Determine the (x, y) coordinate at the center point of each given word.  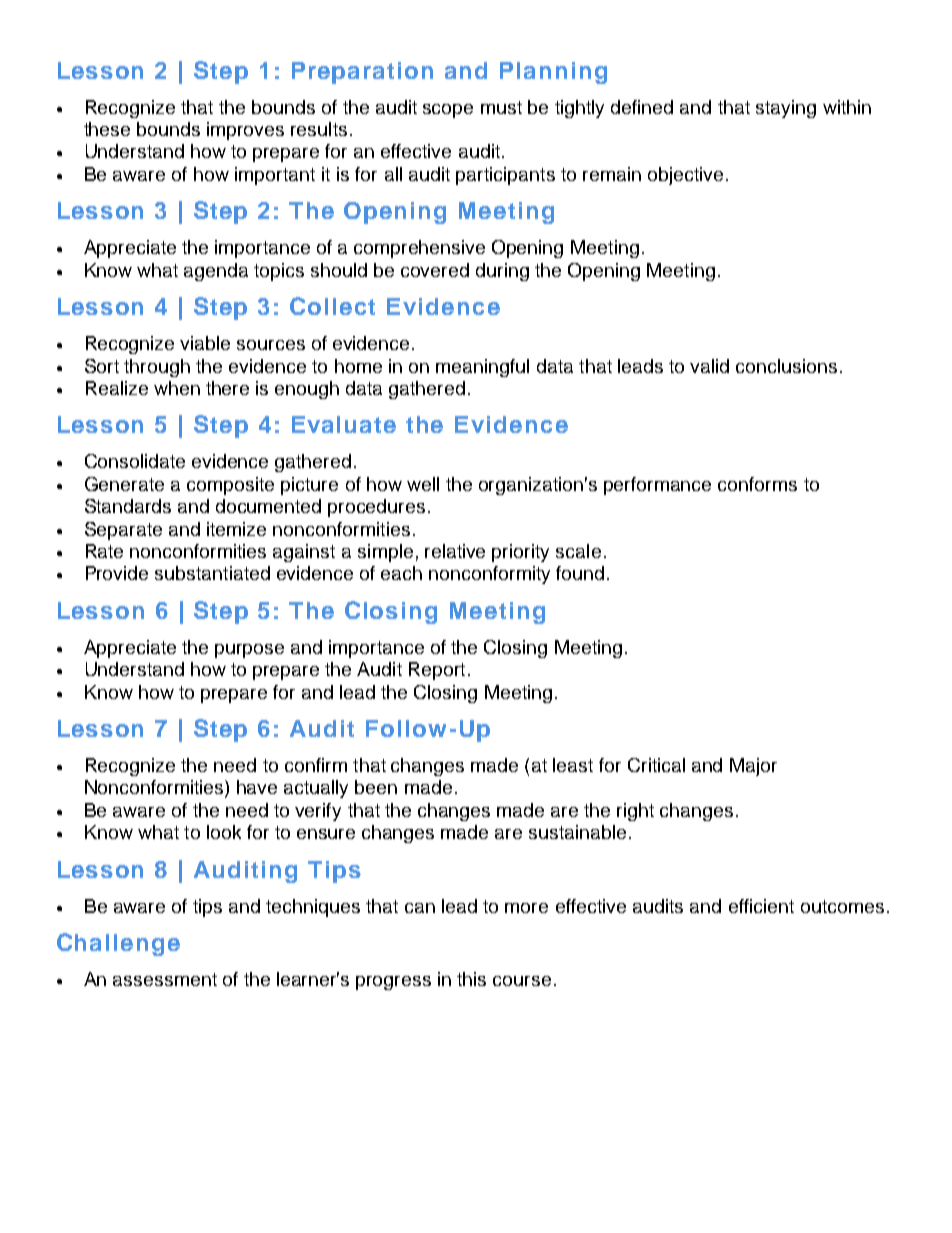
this (471, 979)
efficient (761, 906)
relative (455, 551)
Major (753, 767)
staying (786, 109)
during (502, 272)
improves (245, 131)
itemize (236, 529)
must (501, 107)
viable (205, 343)
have (257, 787)
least (573, 765)
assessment (165, 979)
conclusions (786, 366)
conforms (757, 484)
